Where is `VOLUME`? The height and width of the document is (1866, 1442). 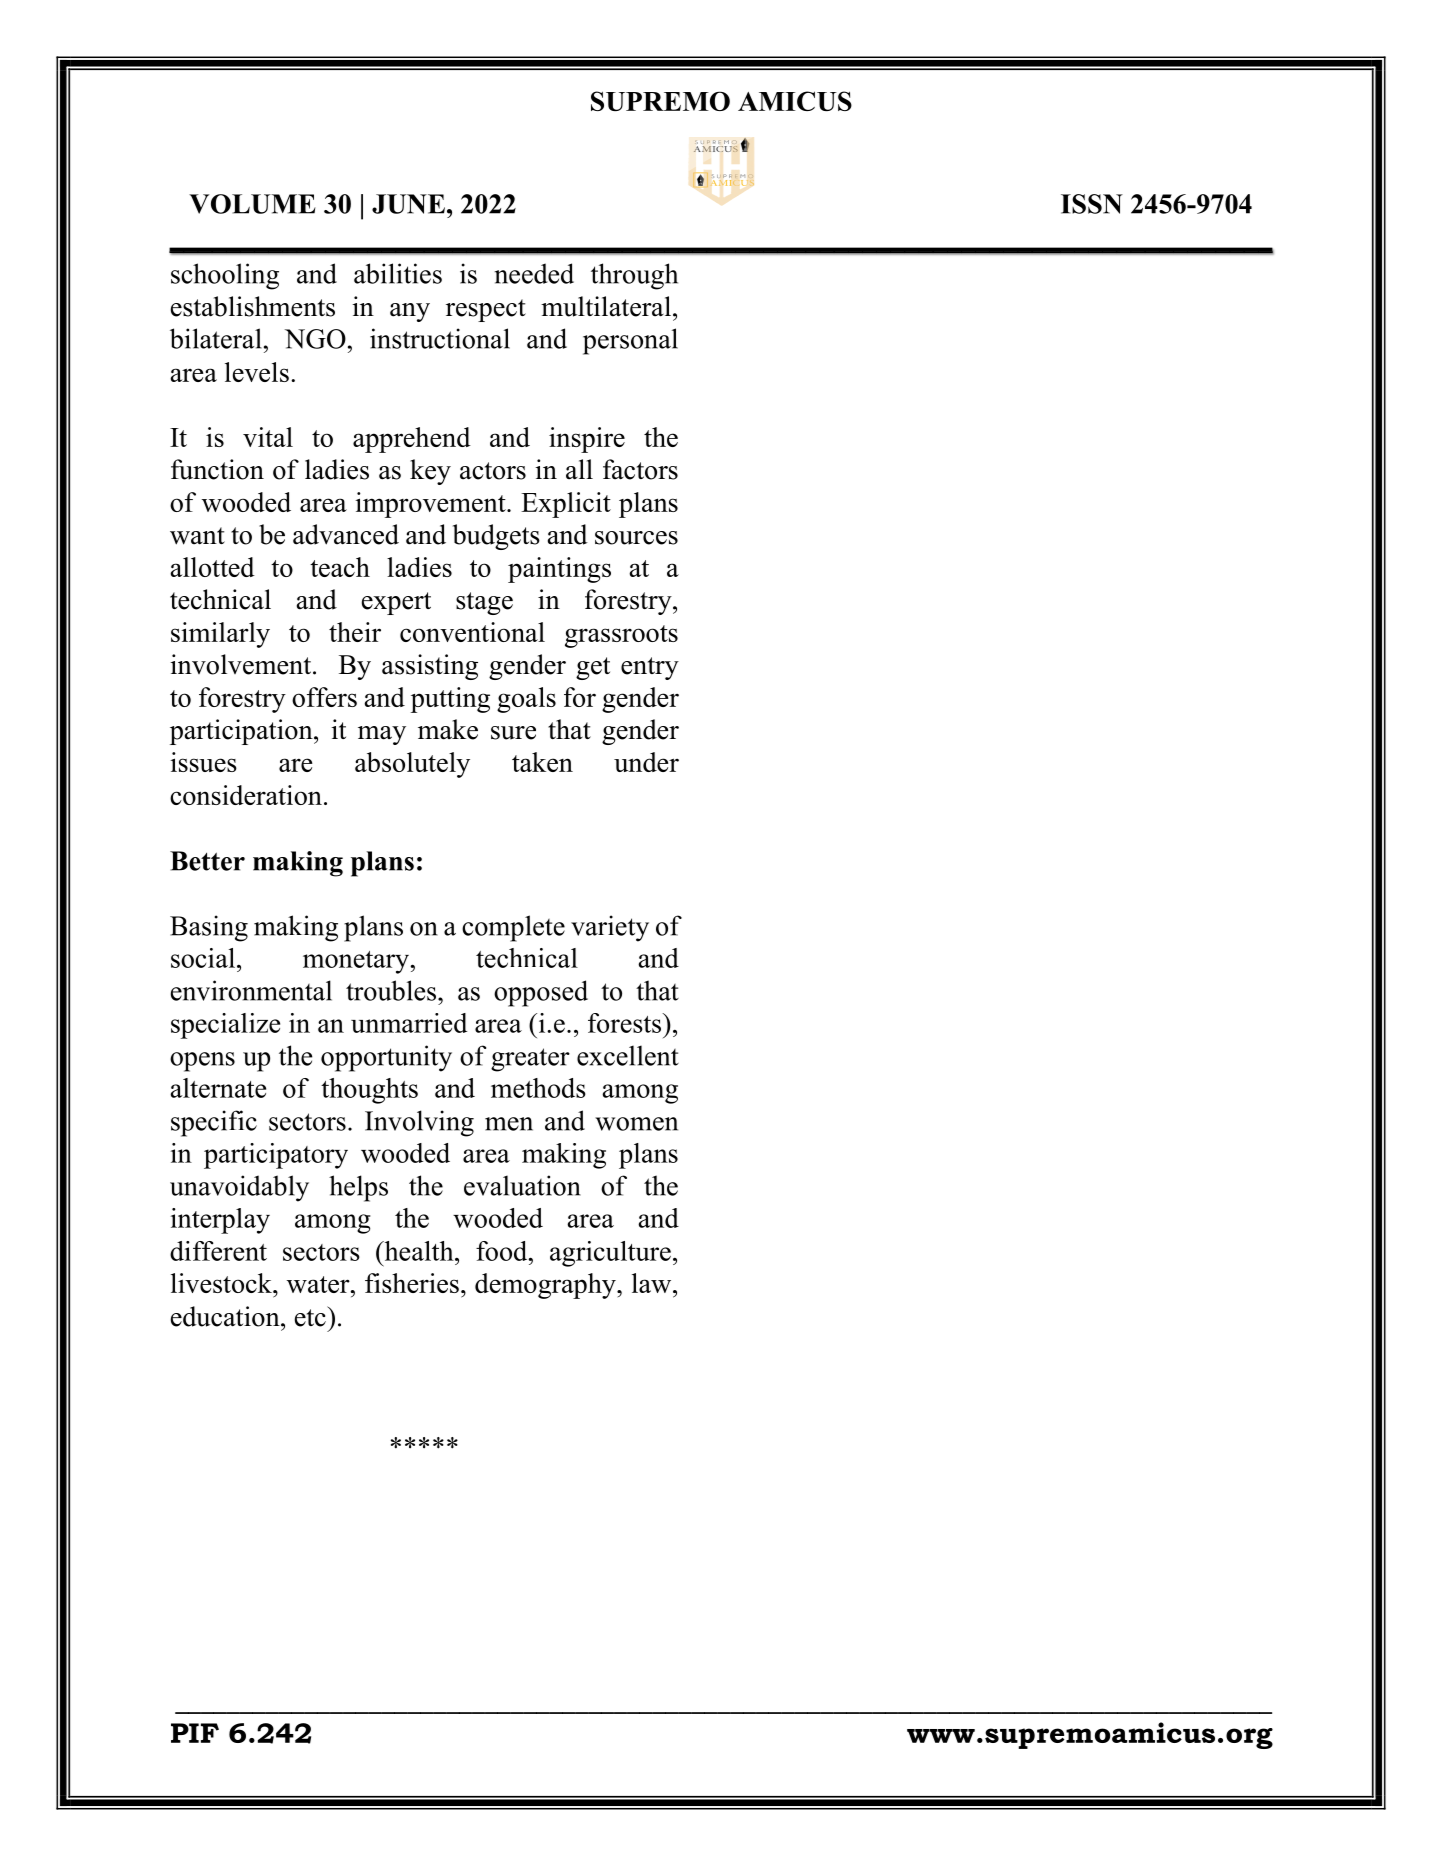
VOLUME is located at coordinates (252, 204).
